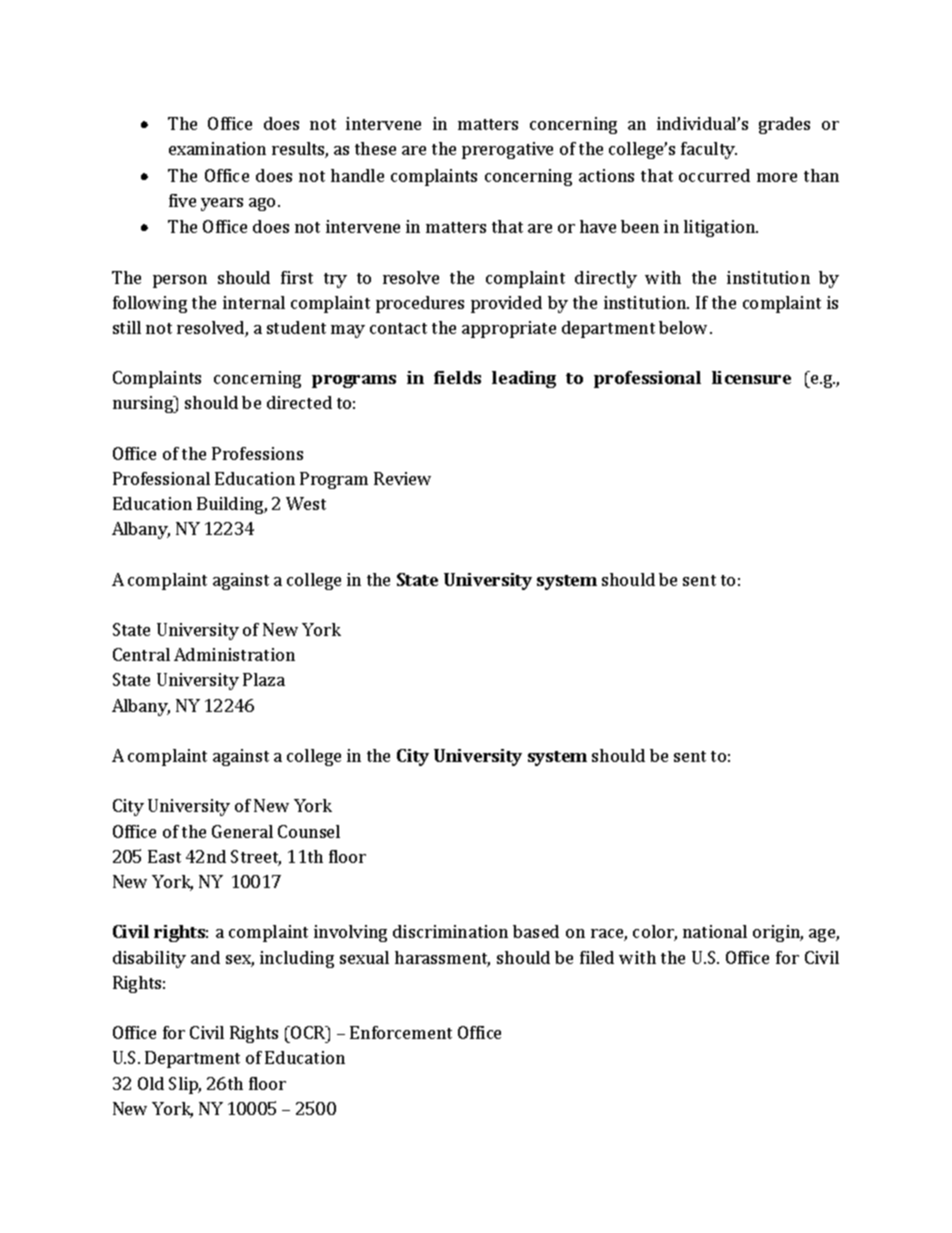 The width and height of the screenshot is (952, 1233). I want to click on examination, so click(217, 148).
